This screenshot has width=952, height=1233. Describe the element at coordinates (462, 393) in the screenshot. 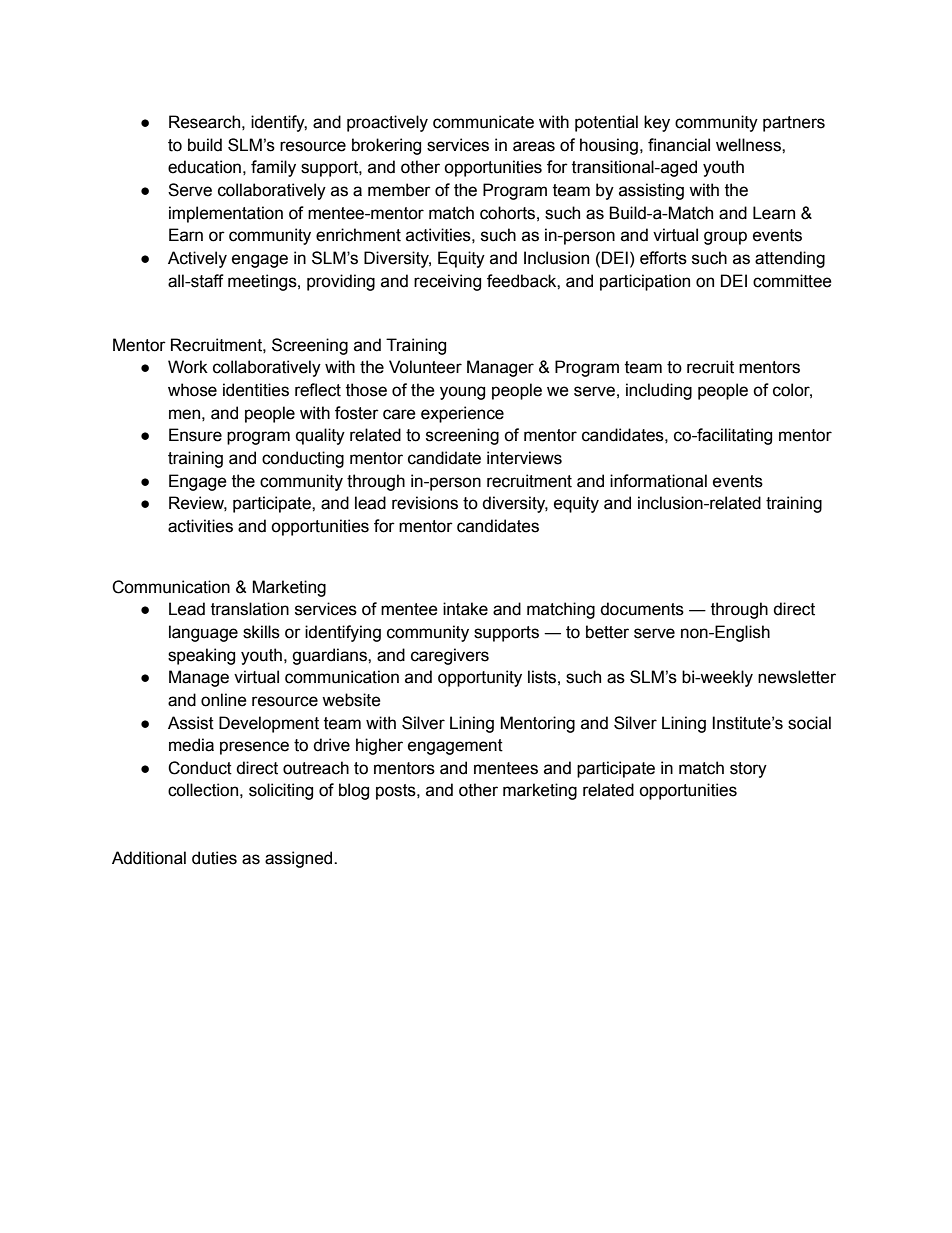

I see `young` at that location.
